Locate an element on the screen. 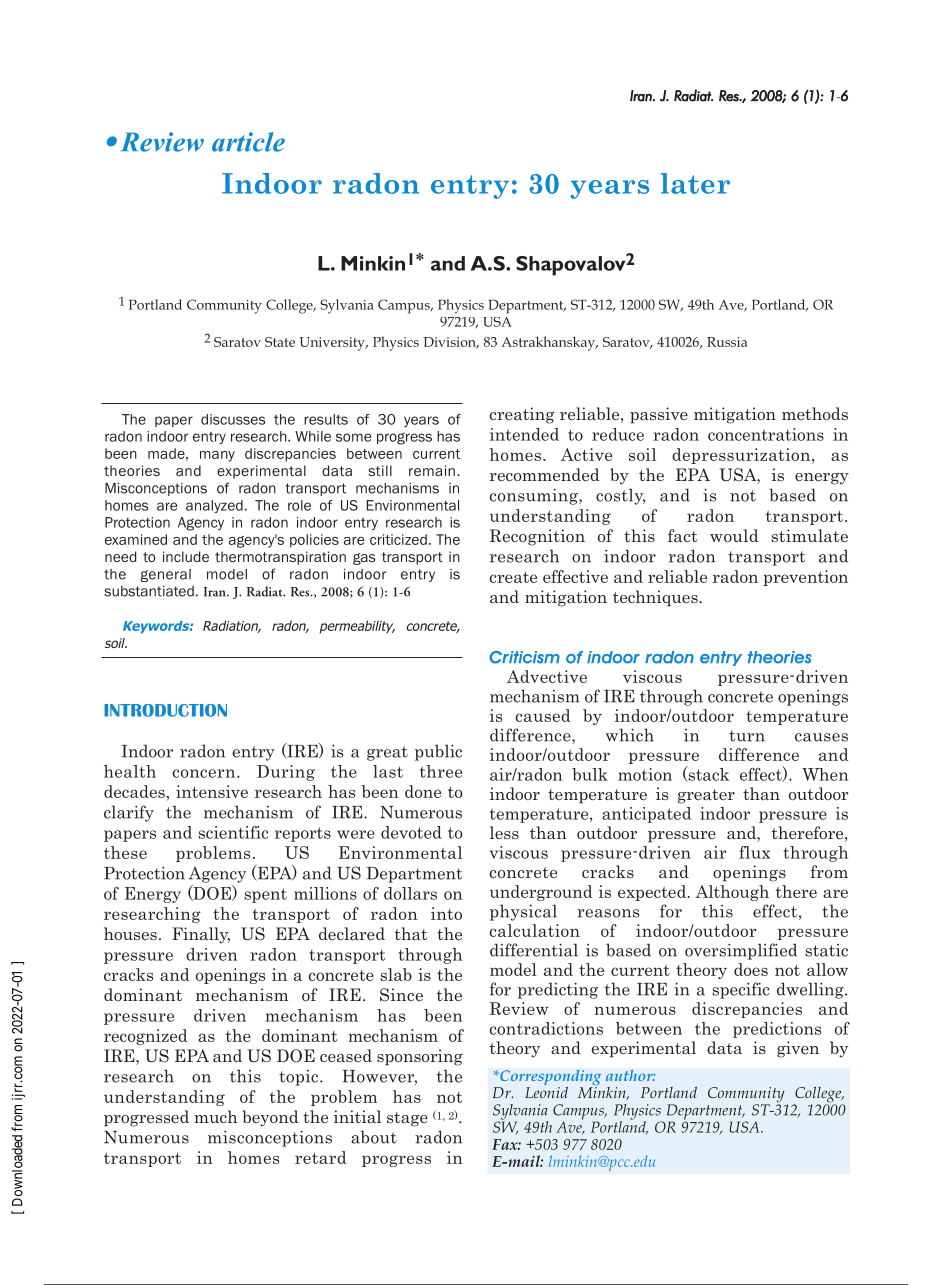  much is located at coordinates (216, 1116).
